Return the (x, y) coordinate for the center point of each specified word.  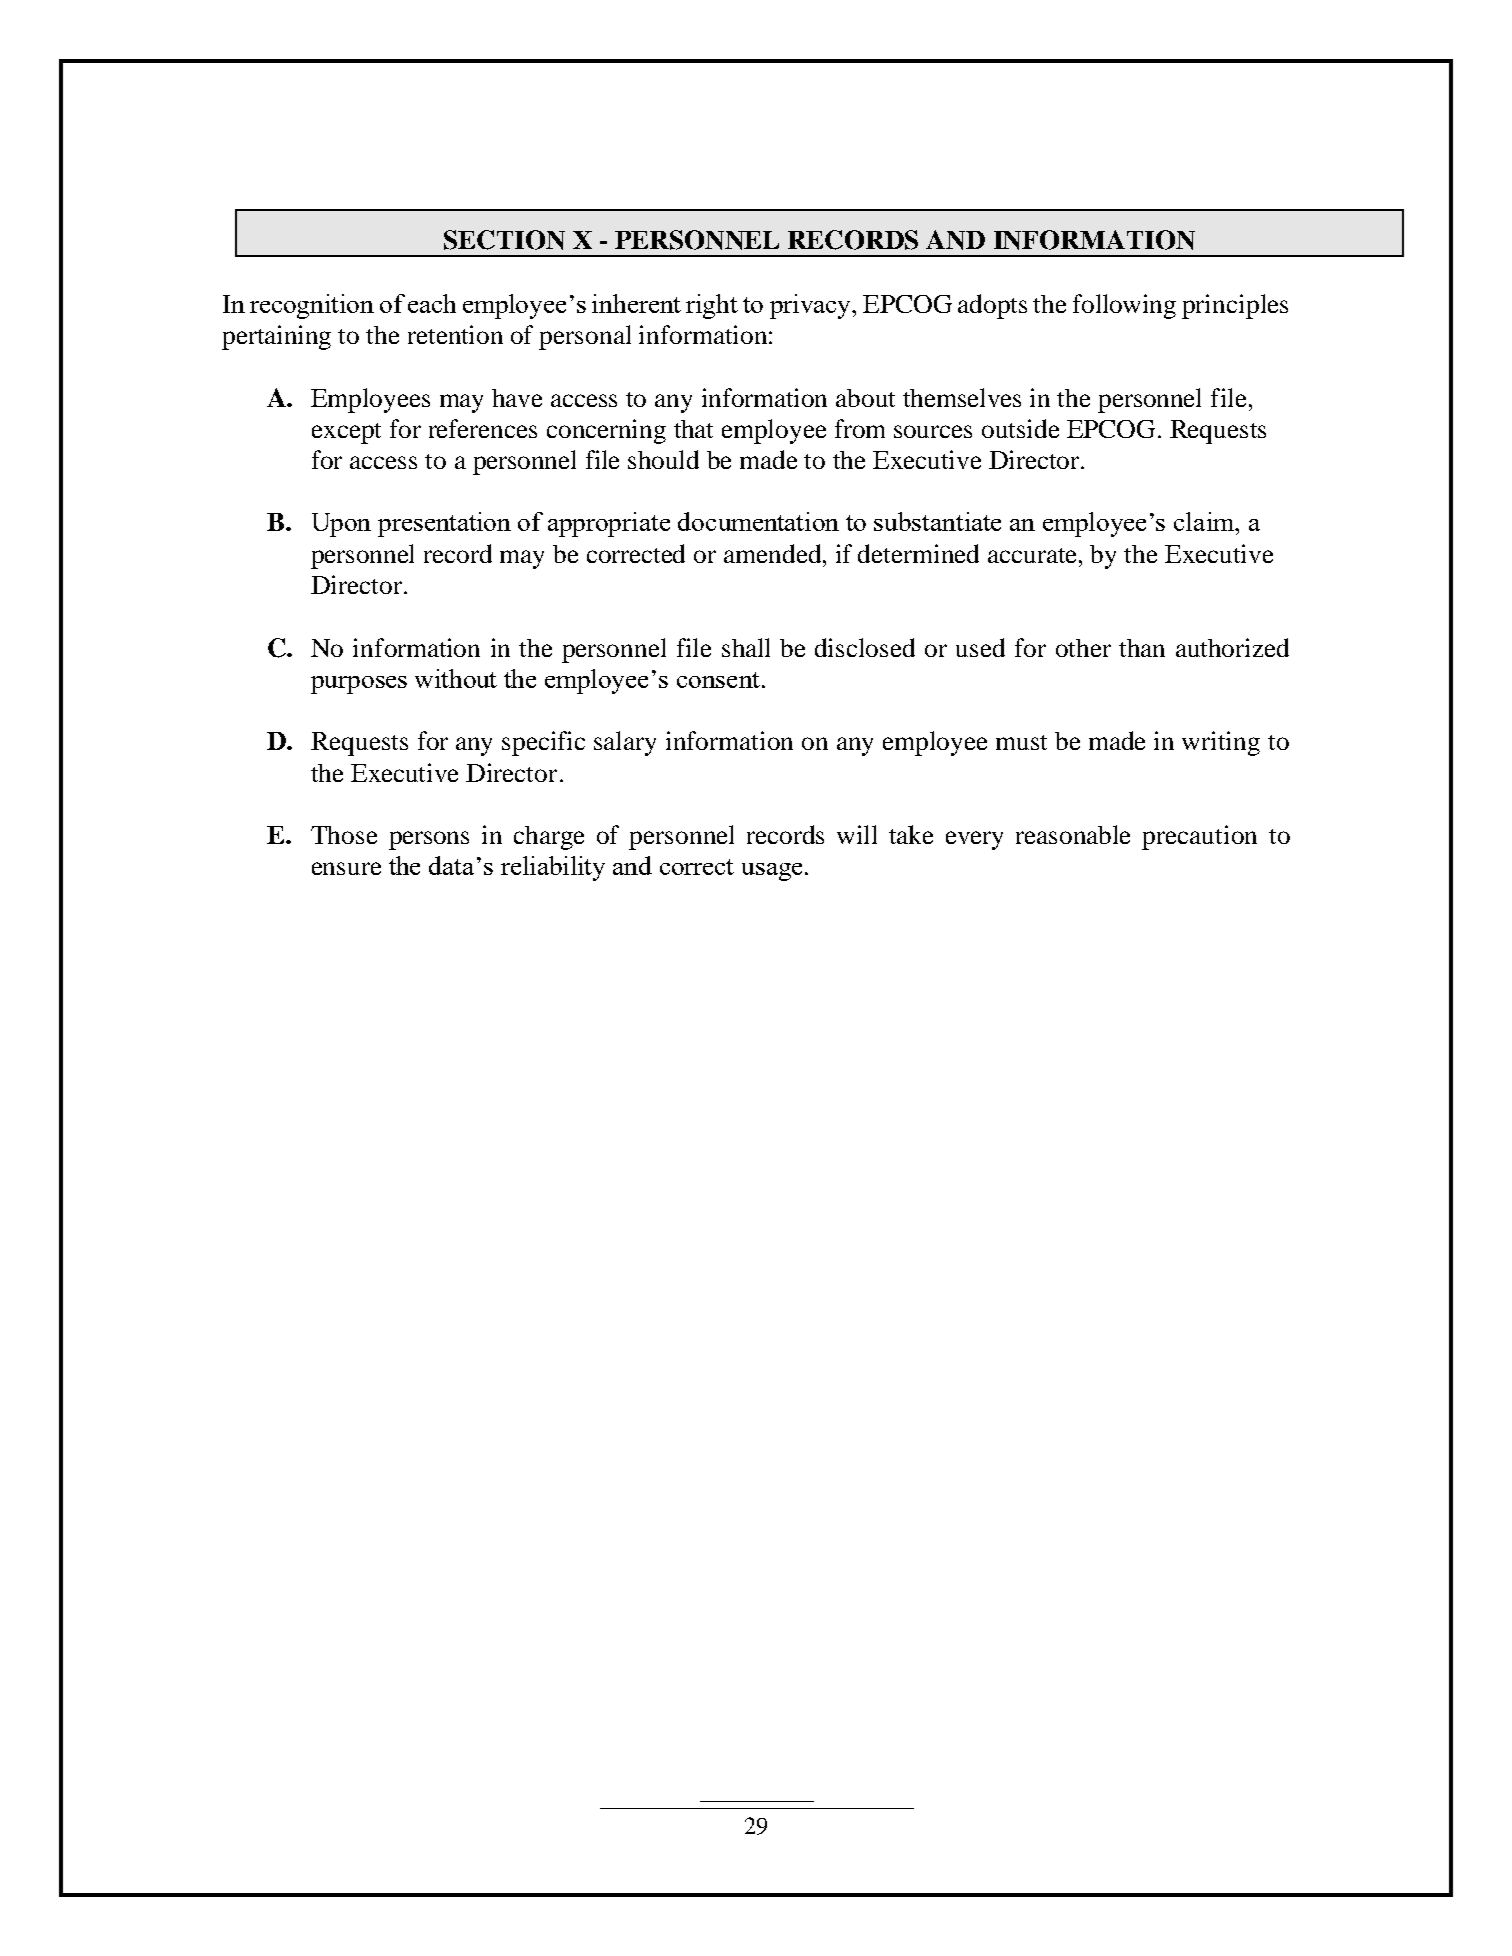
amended (774, 553)
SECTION (504, 240)
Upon (341, 525)
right (712, 306)
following (1124, 306)
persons (429, 840)
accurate (1034, 555)
